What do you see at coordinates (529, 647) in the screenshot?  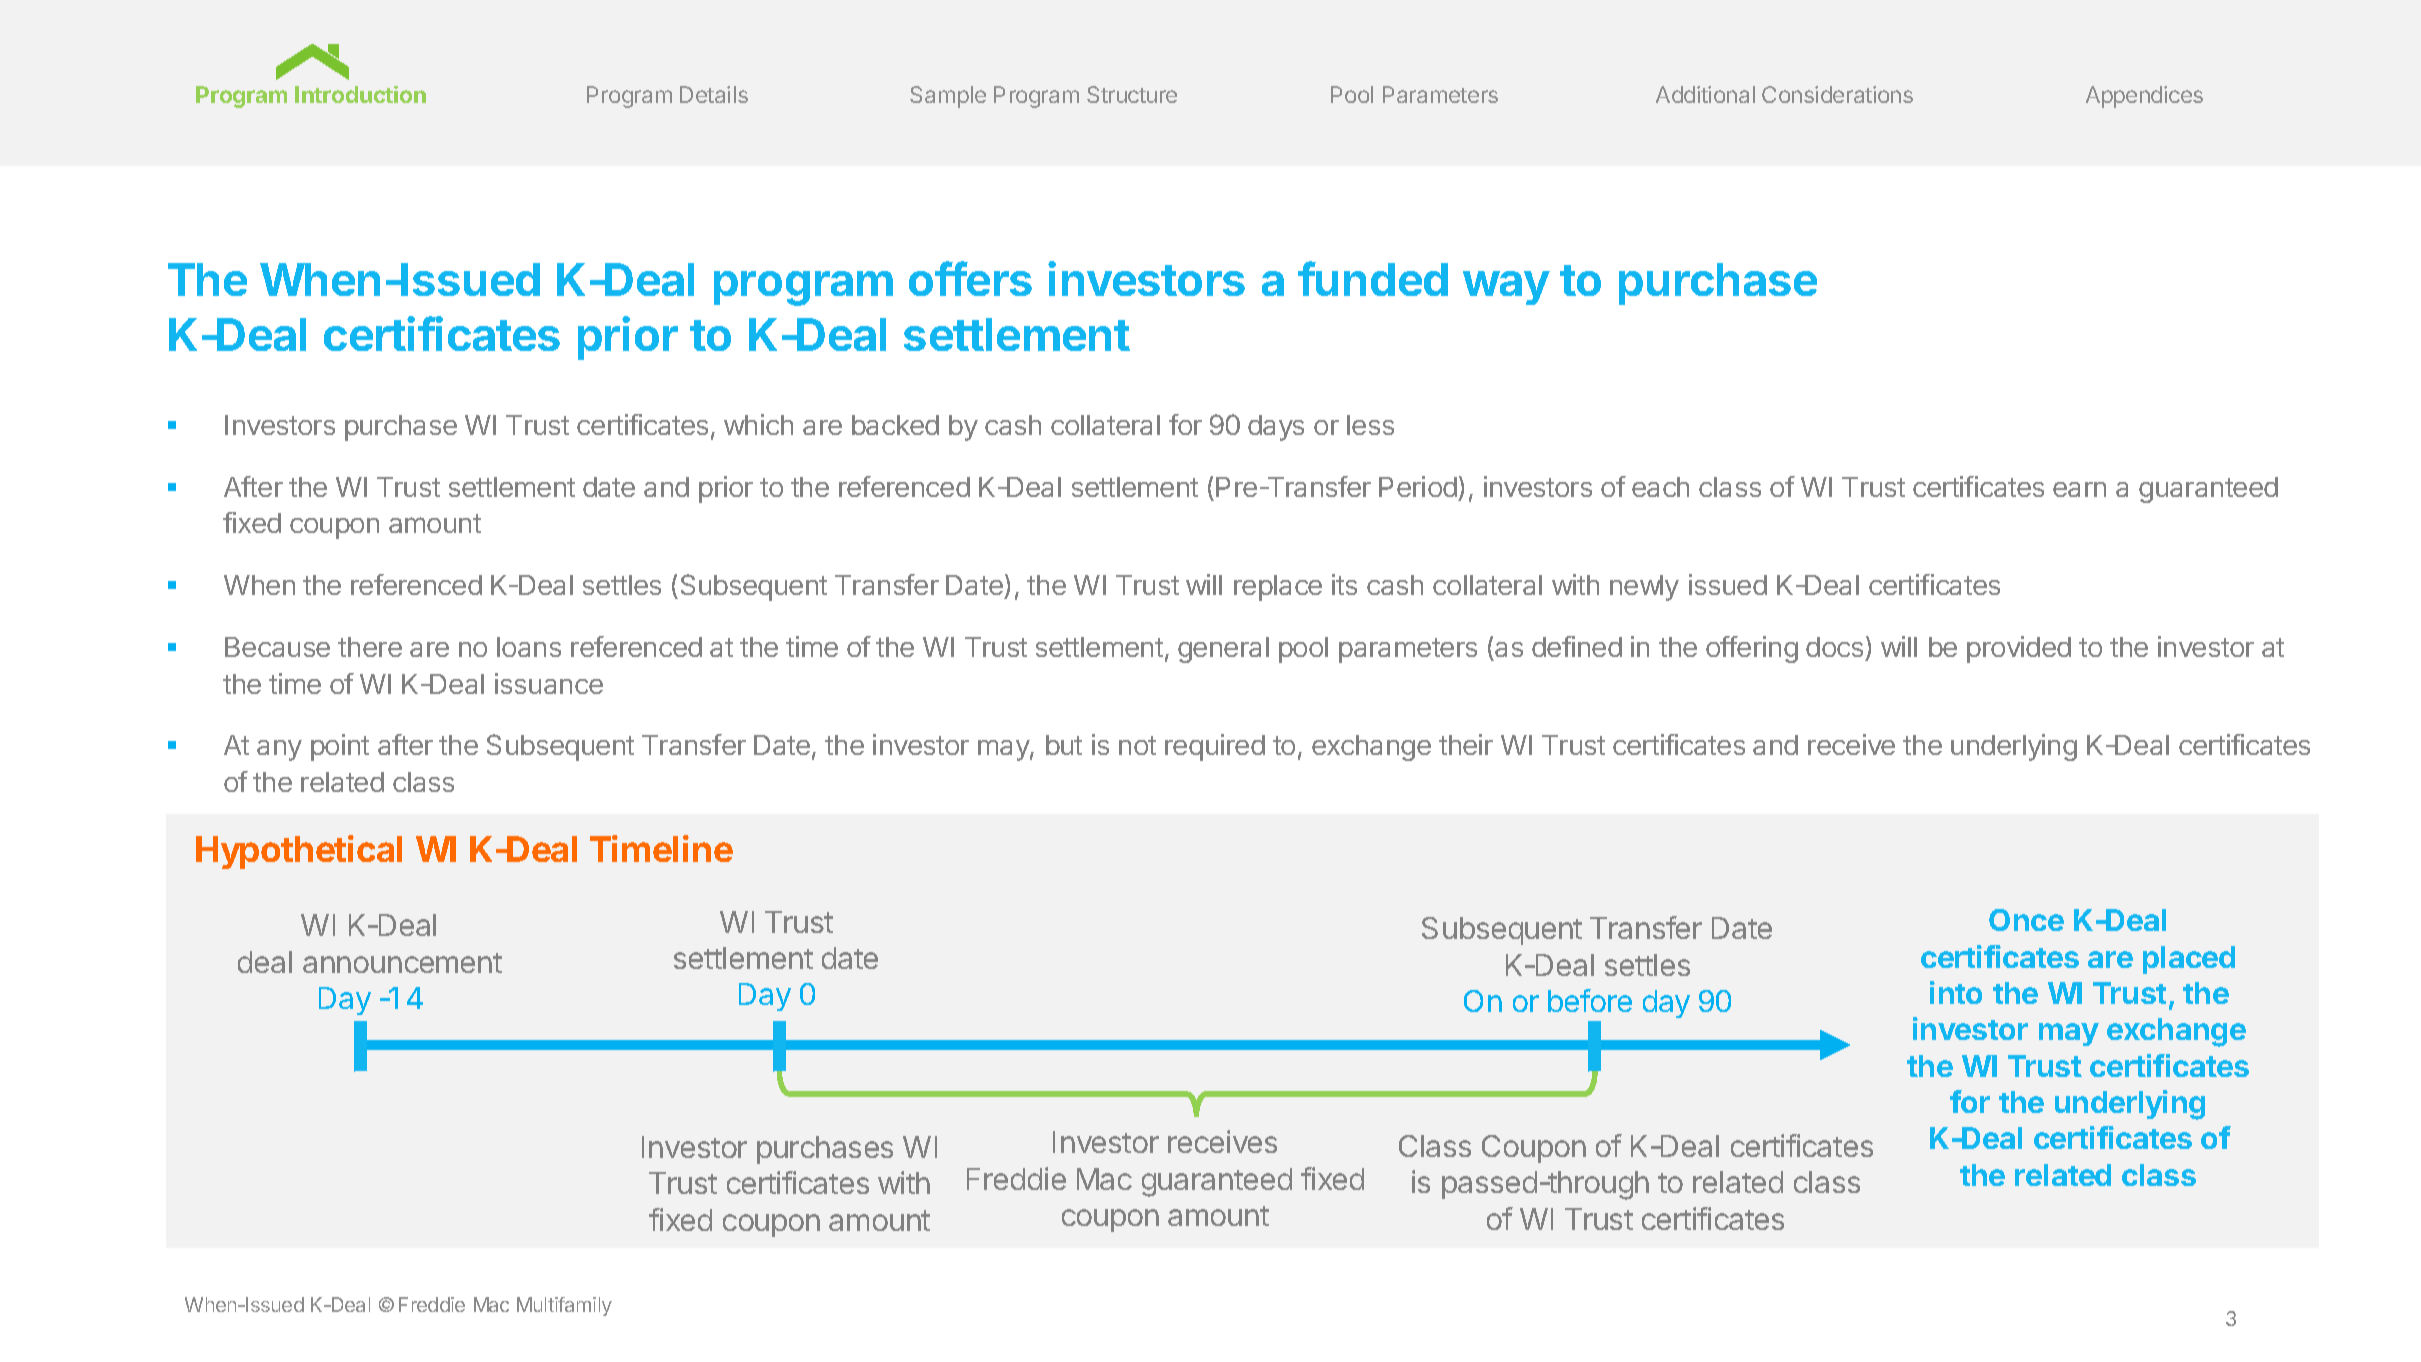 I see `loans` at bounding box center [529, 647].
